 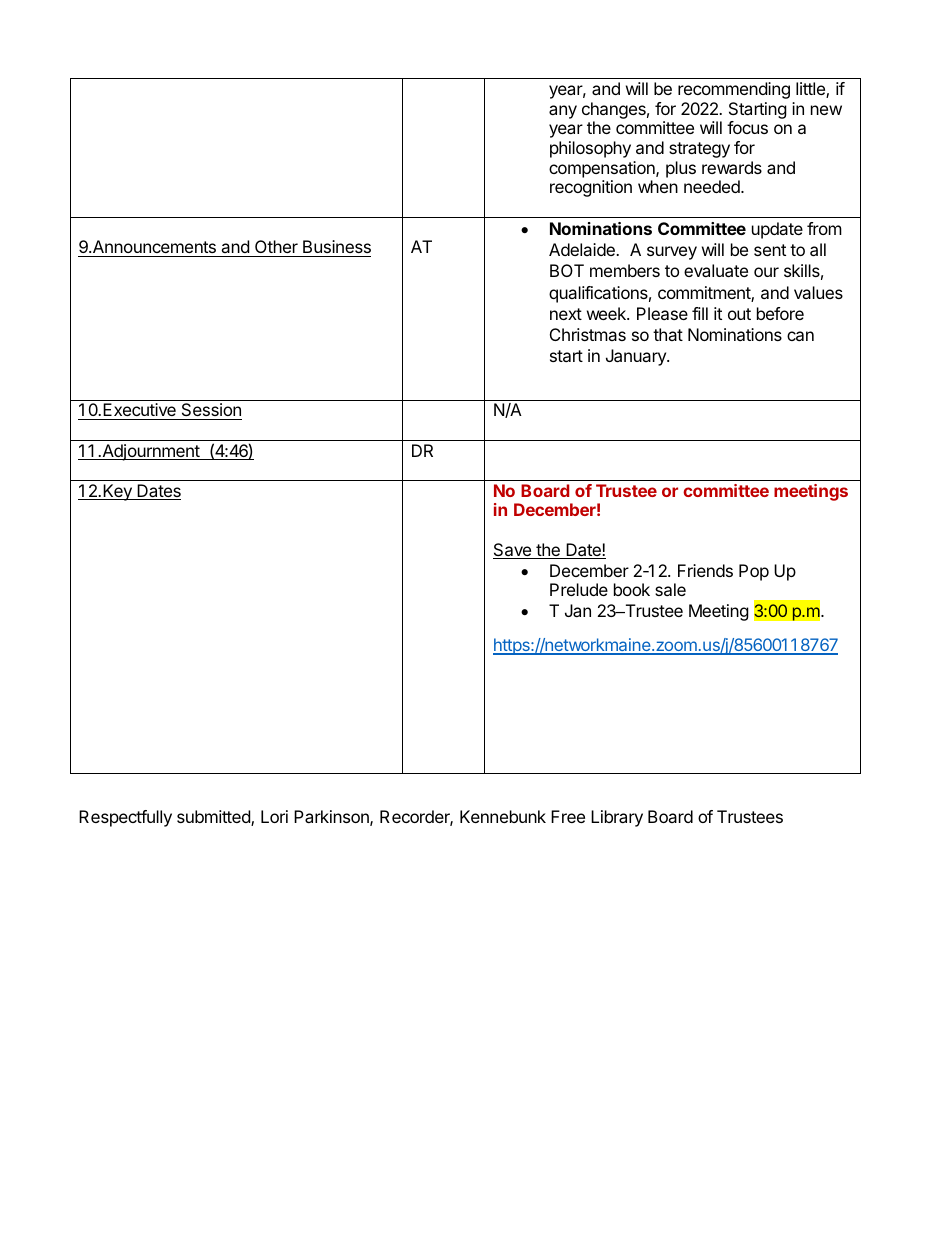 What do you see at coordinates (637, 357) in the screenshot?
I see `January` at bounding box center [637, 357].
